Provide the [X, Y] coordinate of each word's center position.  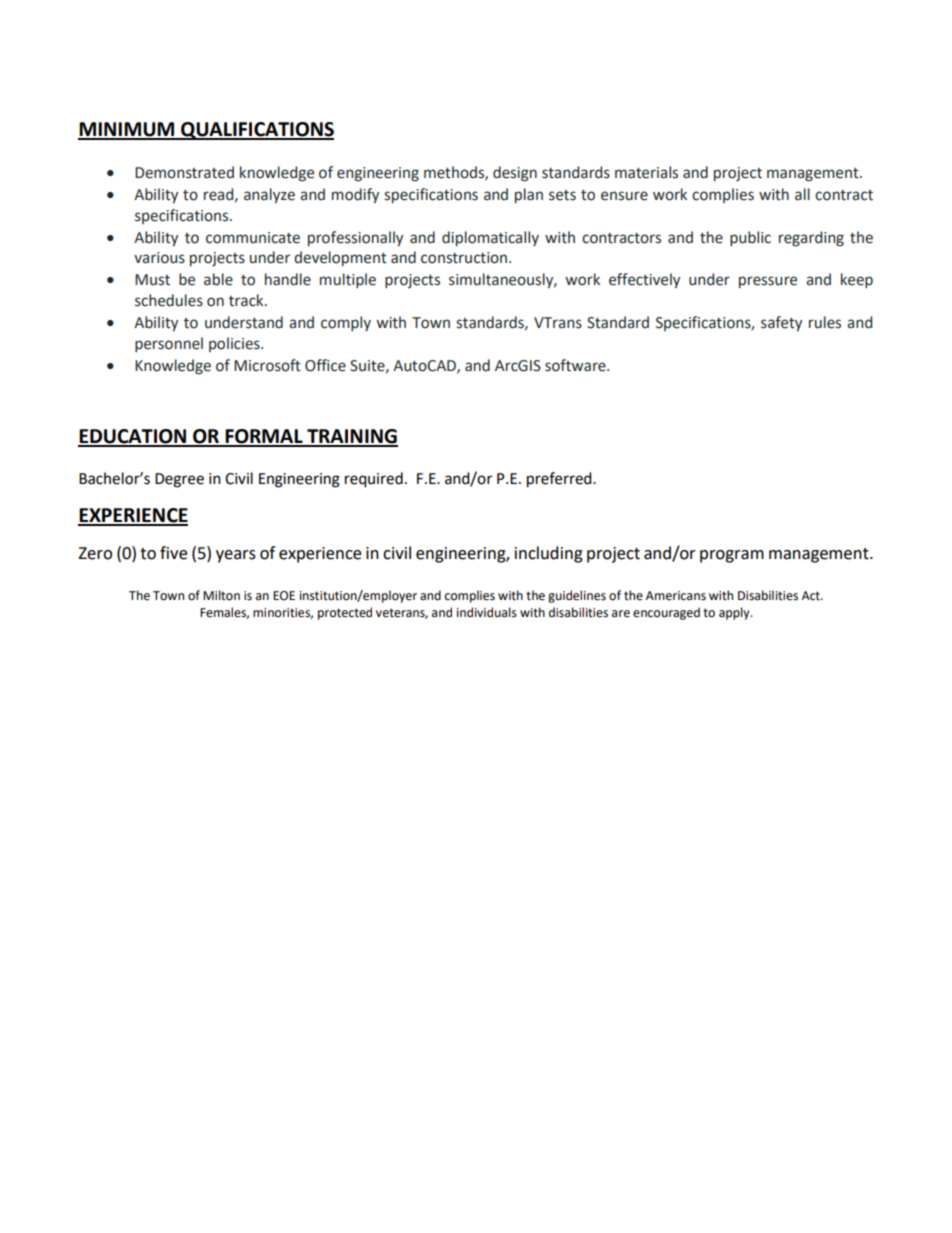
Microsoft [267, 365]
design [515, 174]
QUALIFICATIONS [256, 131]
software [576, 365]
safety [781, 323]
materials [646, 172]
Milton [221, 595]
